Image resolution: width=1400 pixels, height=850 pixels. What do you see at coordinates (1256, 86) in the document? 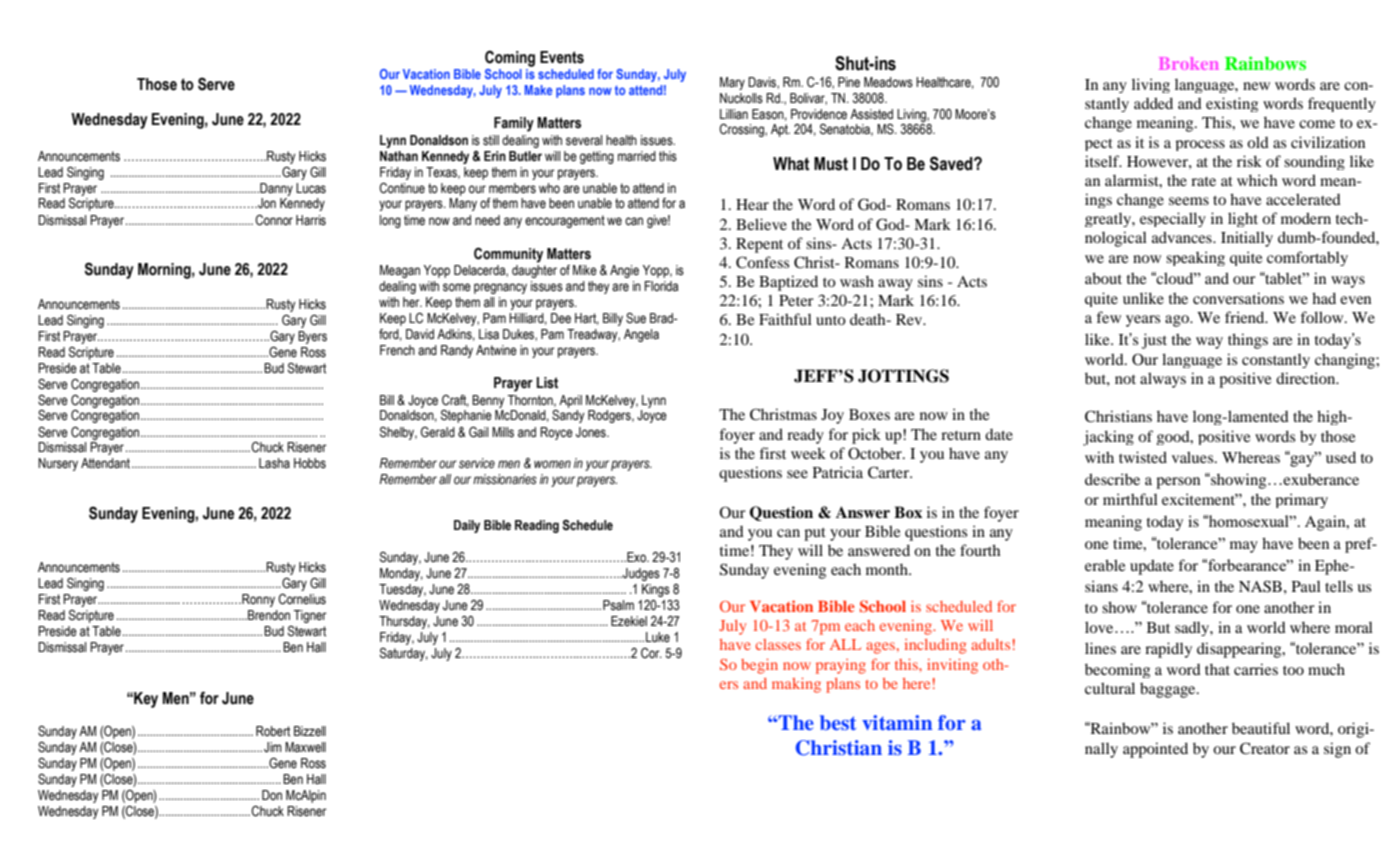
I see `new` at bounding box center [1256, 86].
